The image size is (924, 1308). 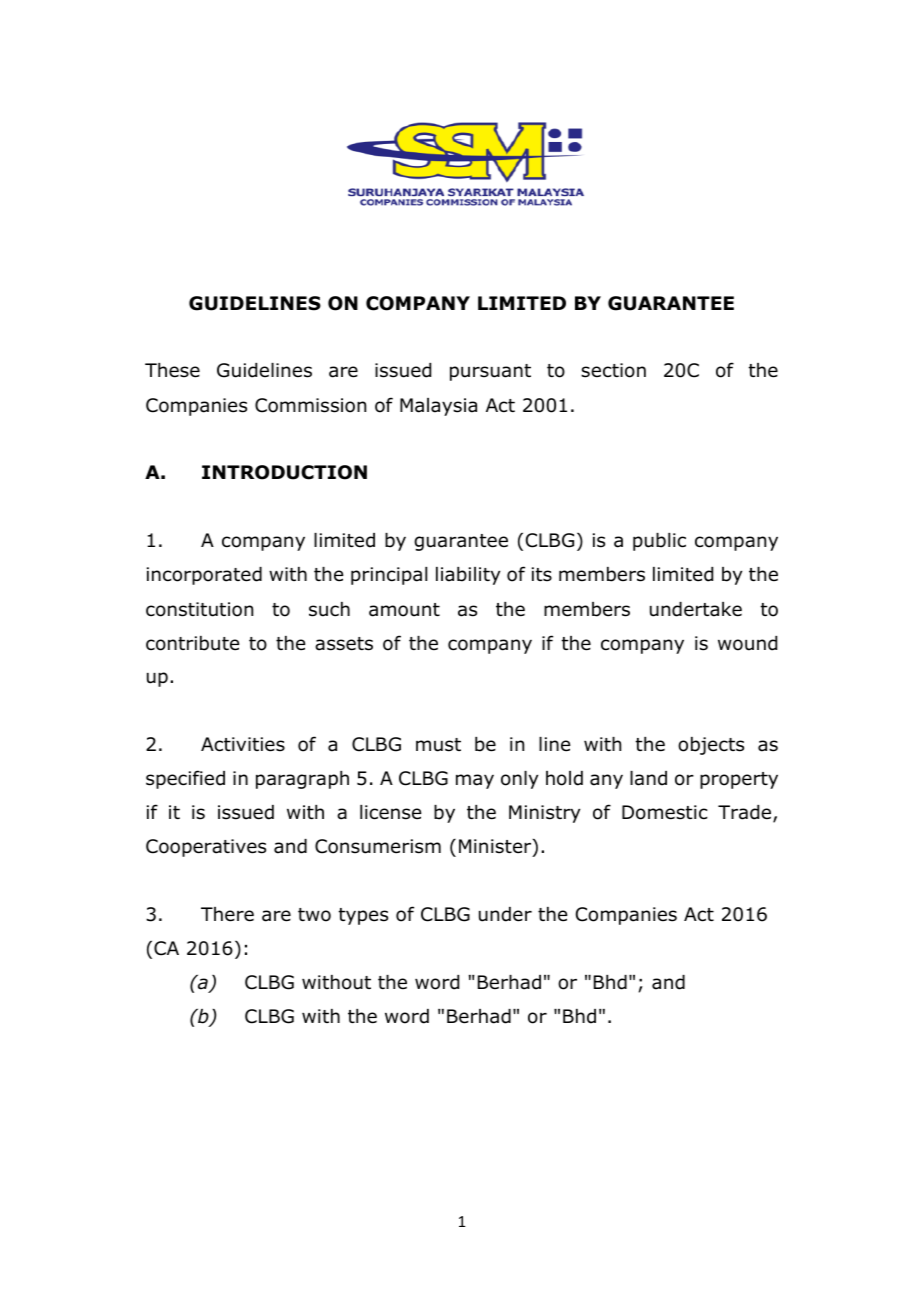 I want to click on pursuant, so click(x=490, y=372).
